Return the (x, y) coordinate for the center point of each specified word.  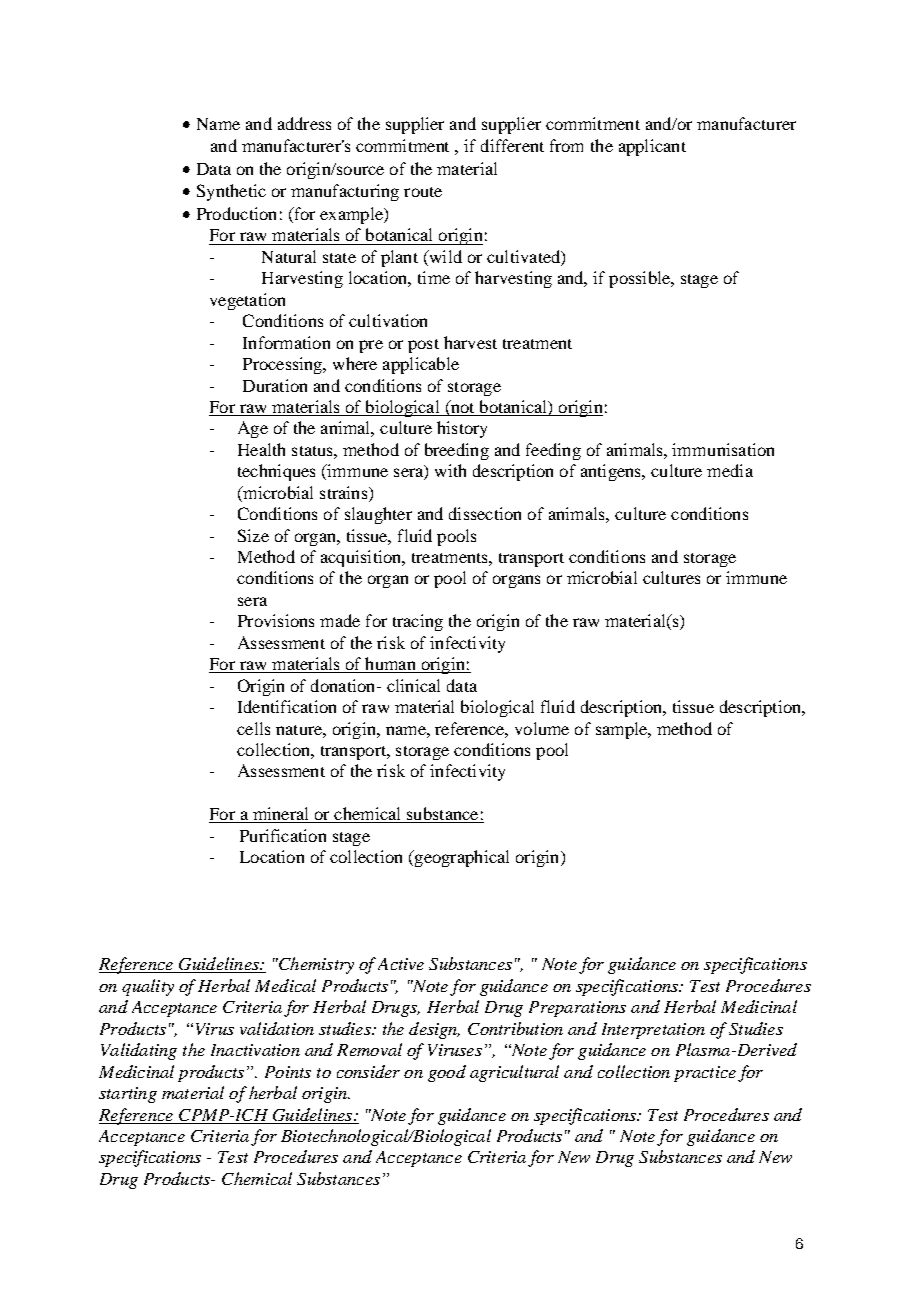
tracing (418, 622)
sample (622, 730)
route (423, 192)
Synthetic (231, 192)
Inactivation (255, 1050)
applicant (652, 147)
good (447, 1073)
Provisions (276, 620)
